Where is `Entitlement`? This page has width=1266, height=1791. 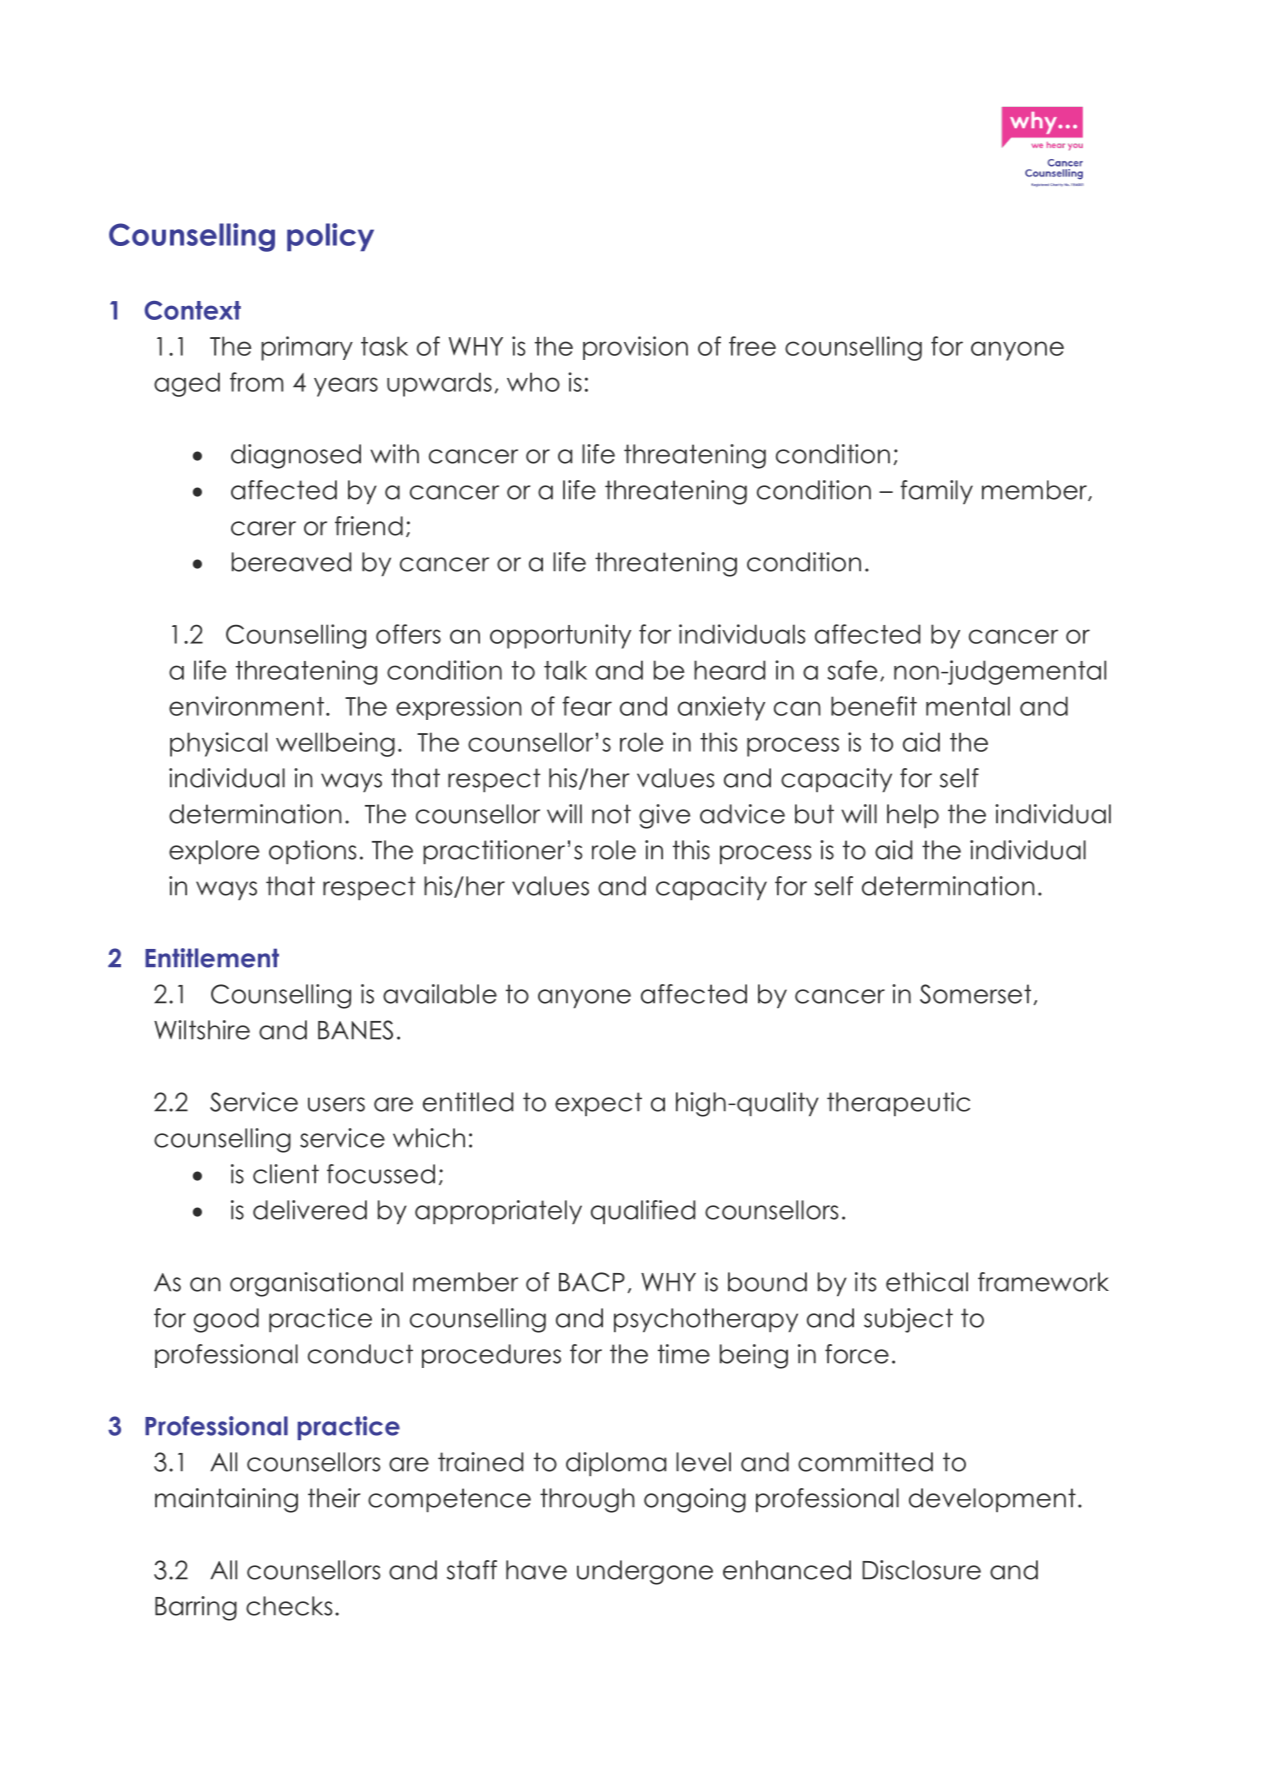 Entitlement is located at coordinates (212, 958).
